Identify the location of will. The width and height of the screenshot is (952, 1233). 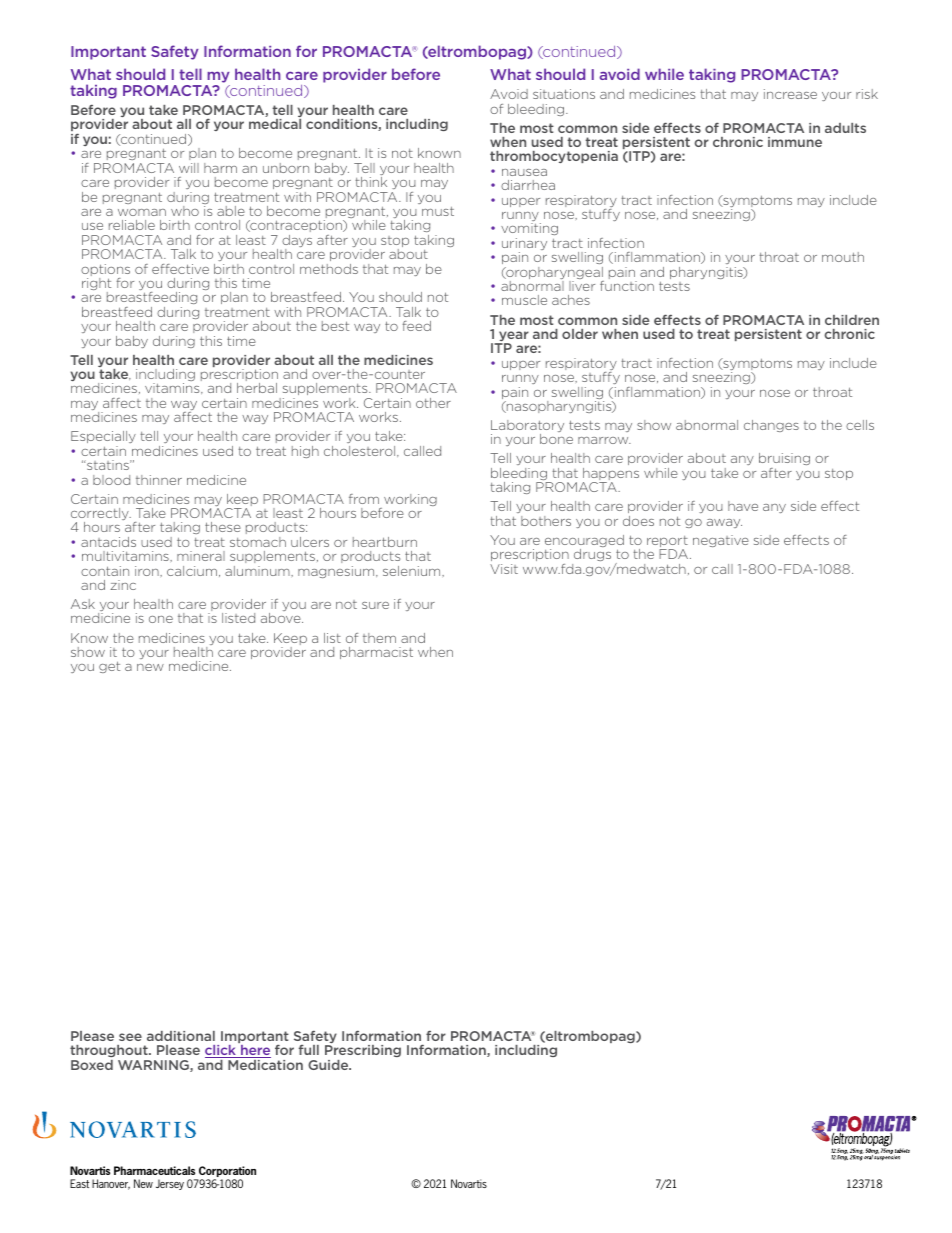
(189, 168).
